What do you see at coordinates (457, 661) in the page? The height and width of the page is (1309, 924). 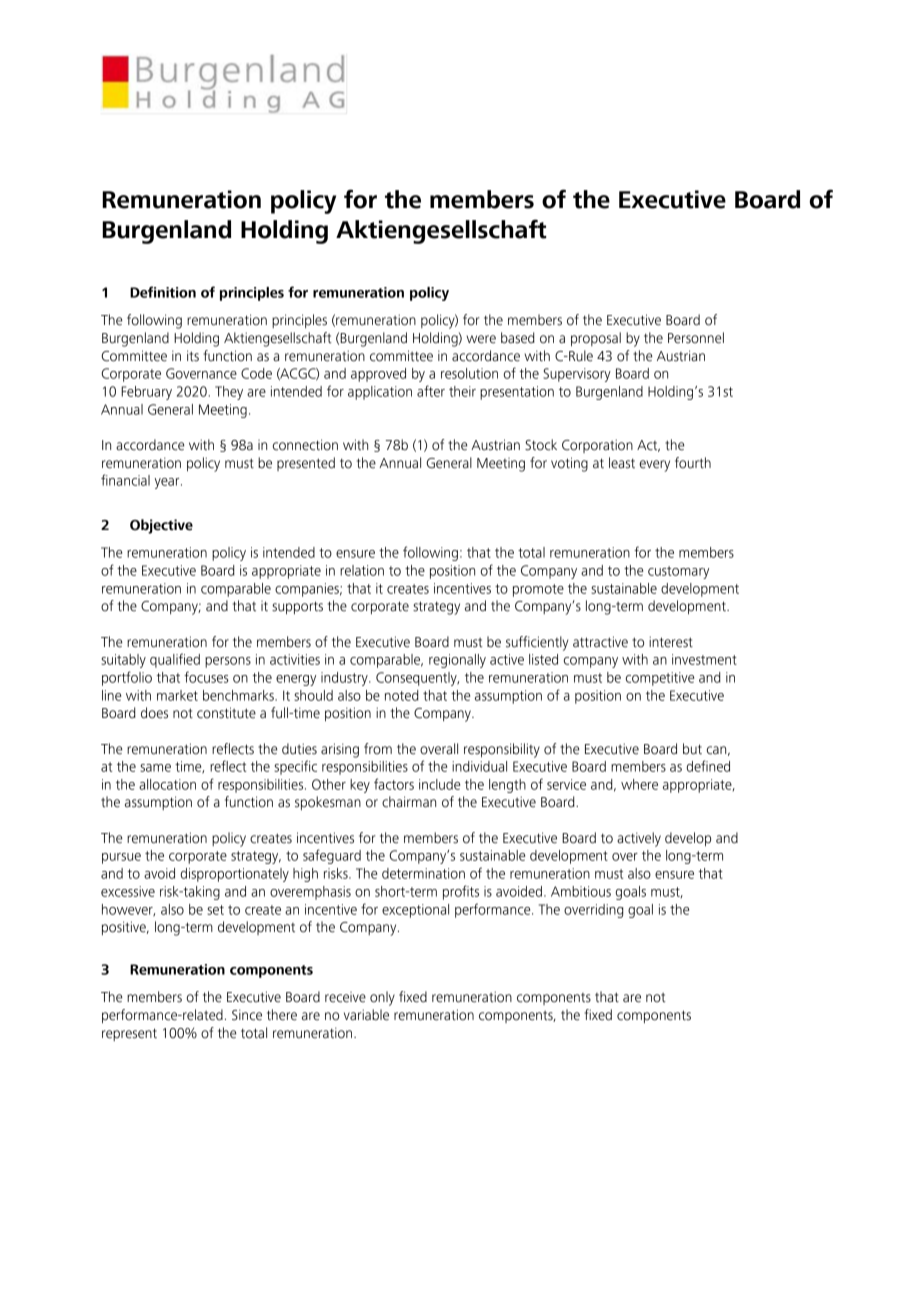 I see `regionally` at bounding box center [457, 661].
